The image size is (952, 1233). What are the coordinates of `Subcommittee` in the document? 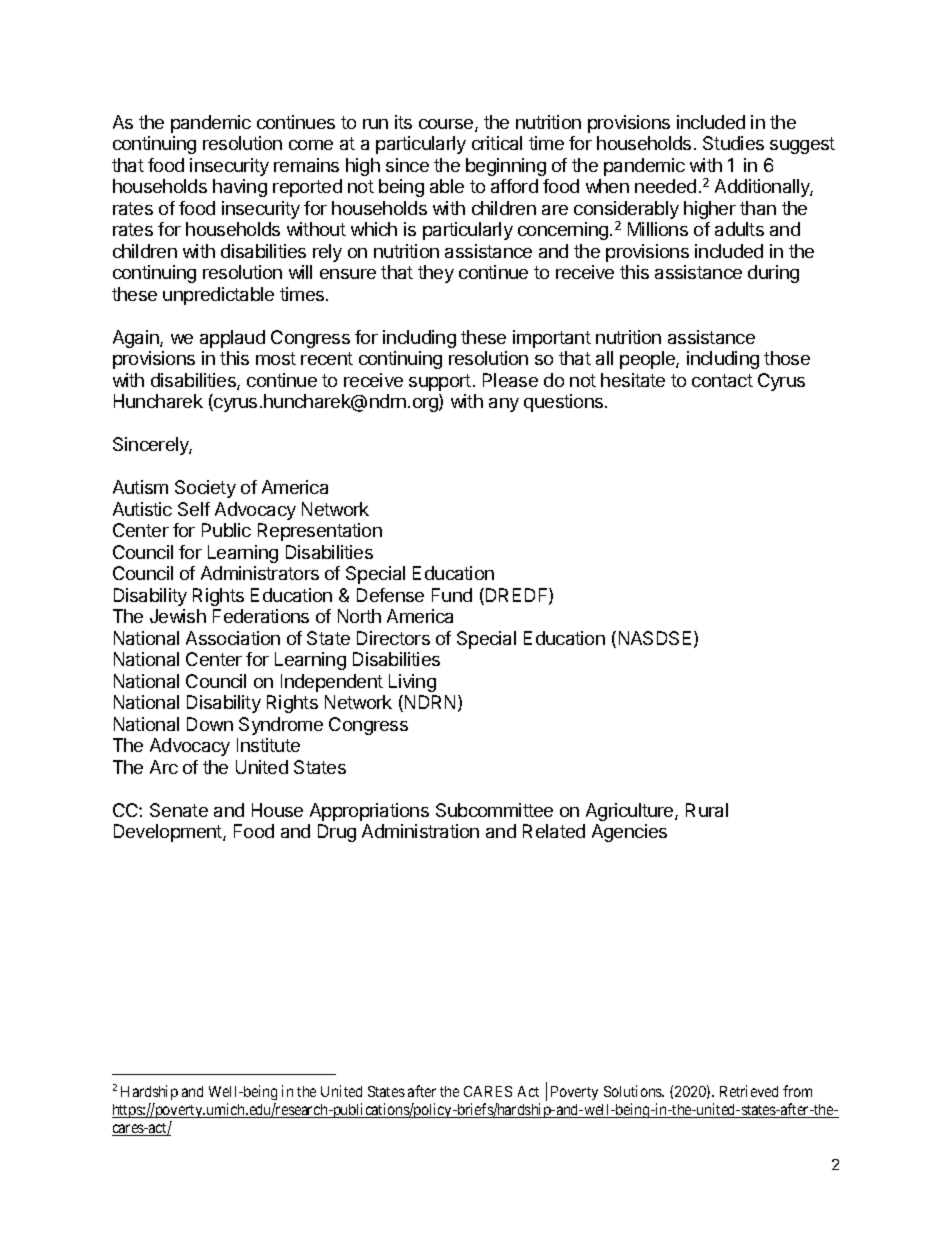 It's located at (494, 810).
